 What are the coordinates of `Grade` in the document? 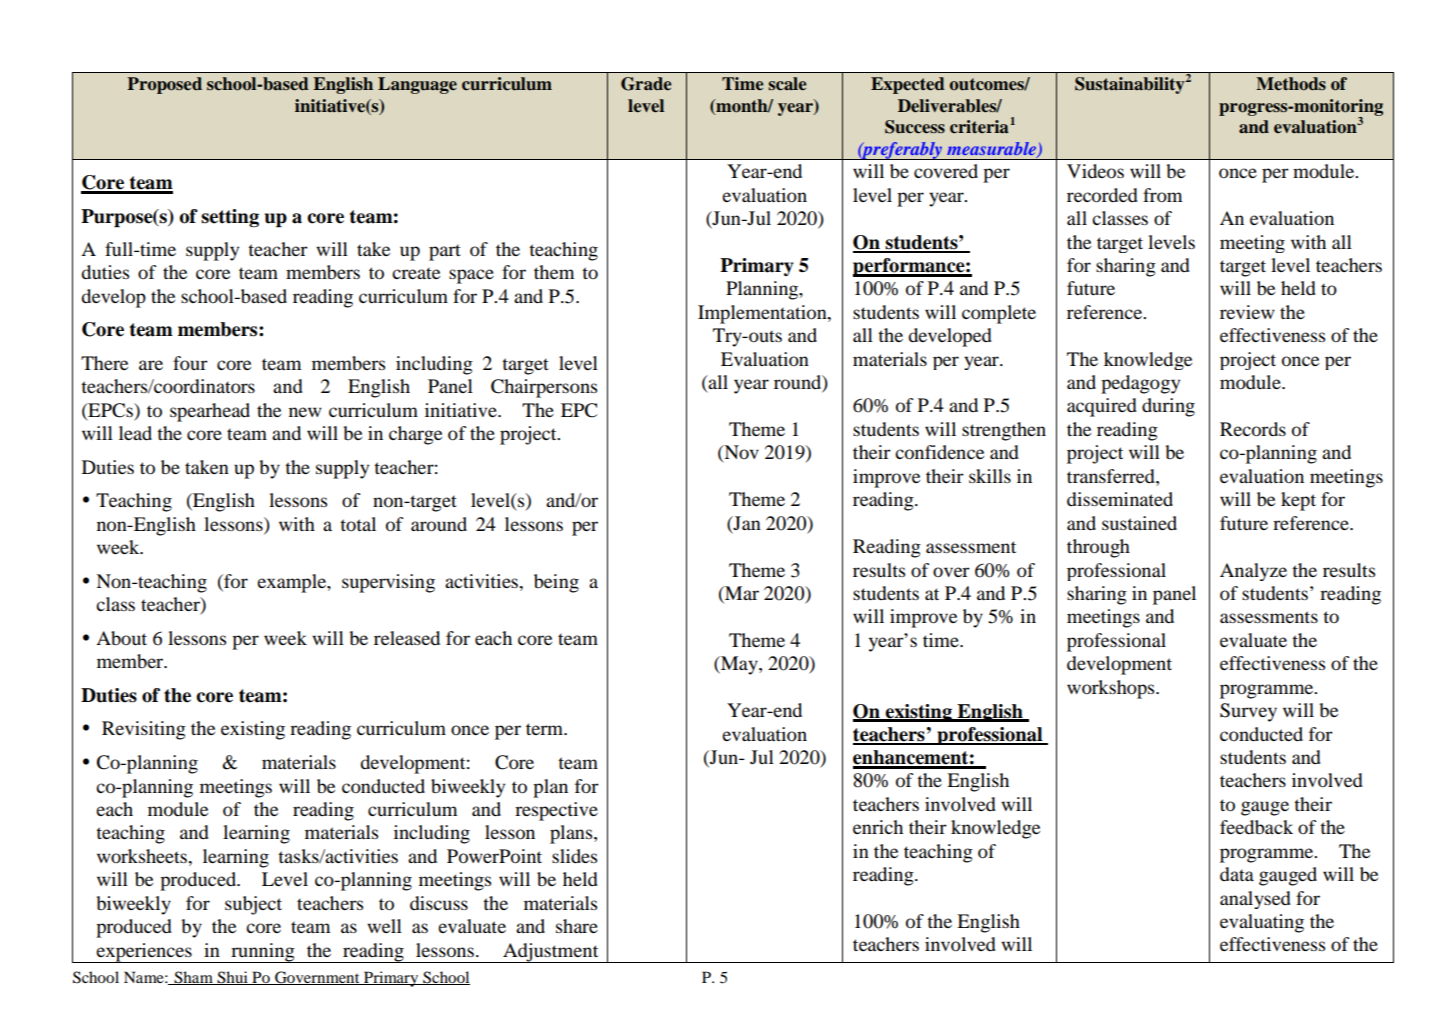 It's located at (646, 84).
